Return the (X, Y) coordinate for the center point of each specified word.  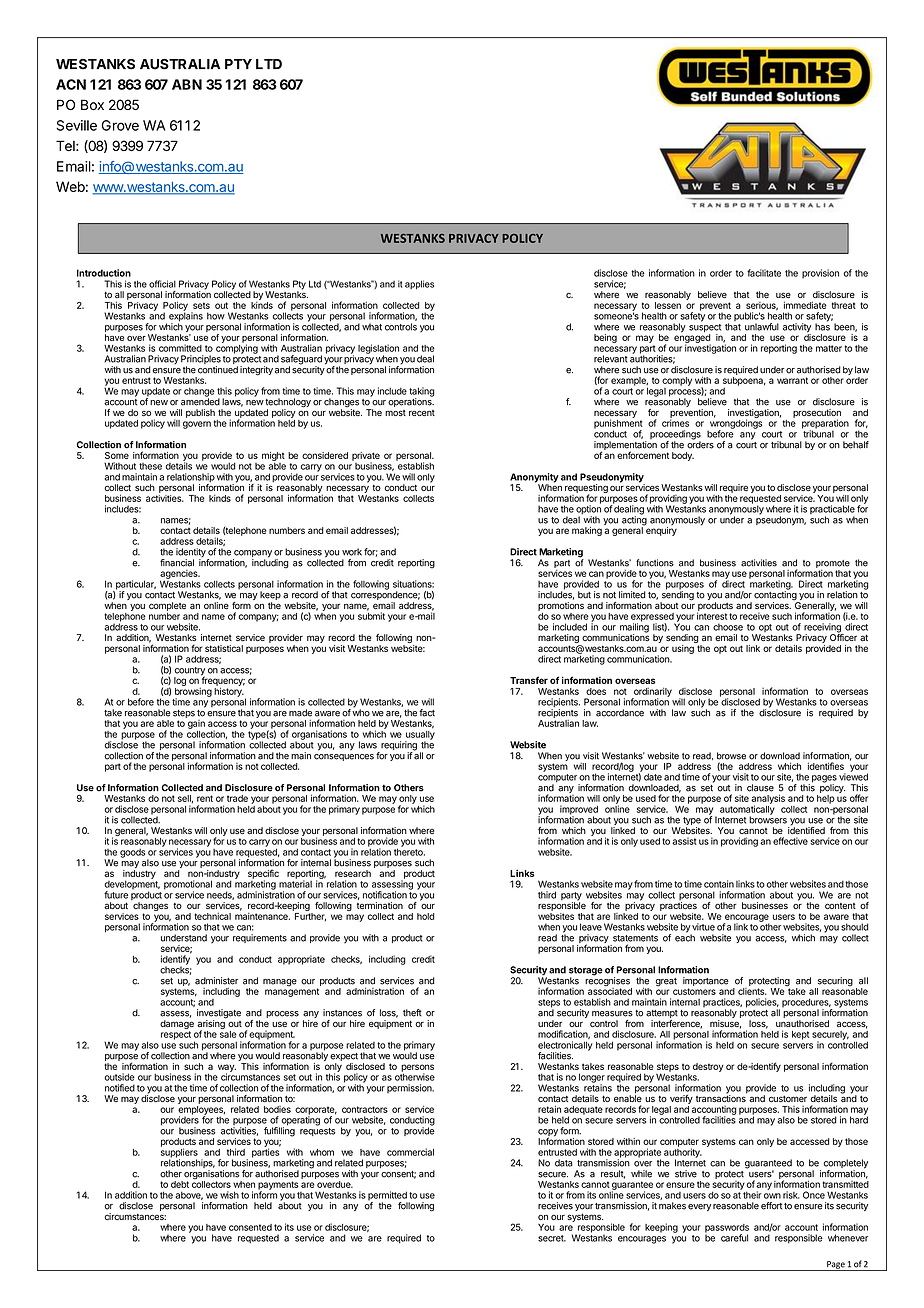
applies (419, 284)
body (683, 456)
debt (180, 1184)
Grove (120, 125)
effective (790, 841)
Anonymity (534, 479)
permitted (388, 1197)
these (150, 466)
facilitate (764, 273)
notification (385, 895)
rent (205, 798)
